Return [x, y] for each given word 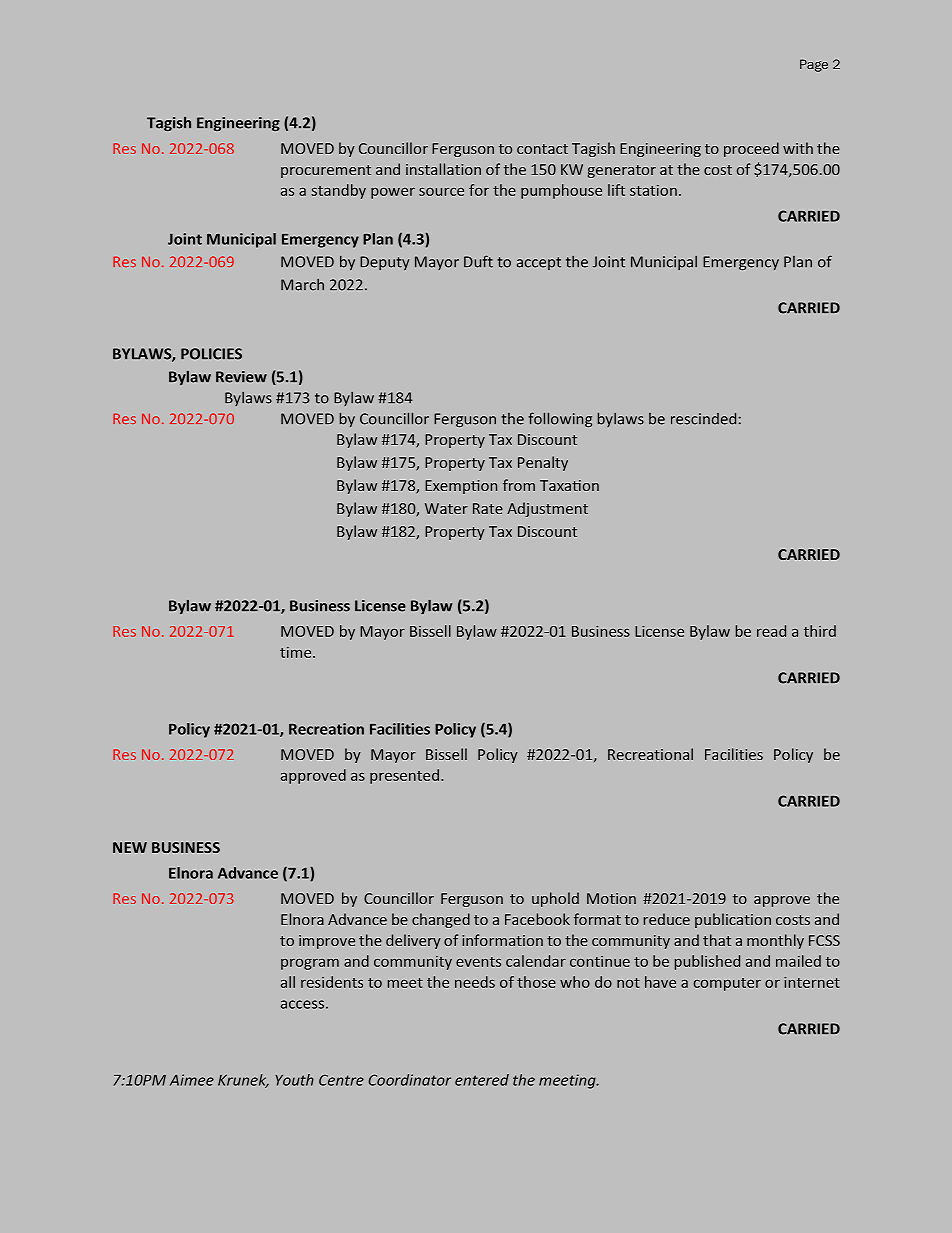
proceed [751, 149]
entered [482, 1080]
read [771, 631]
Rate [488, 508]
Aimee [192, 1080]
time [297, 652]
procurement [326, 171]
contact [542, 149]
